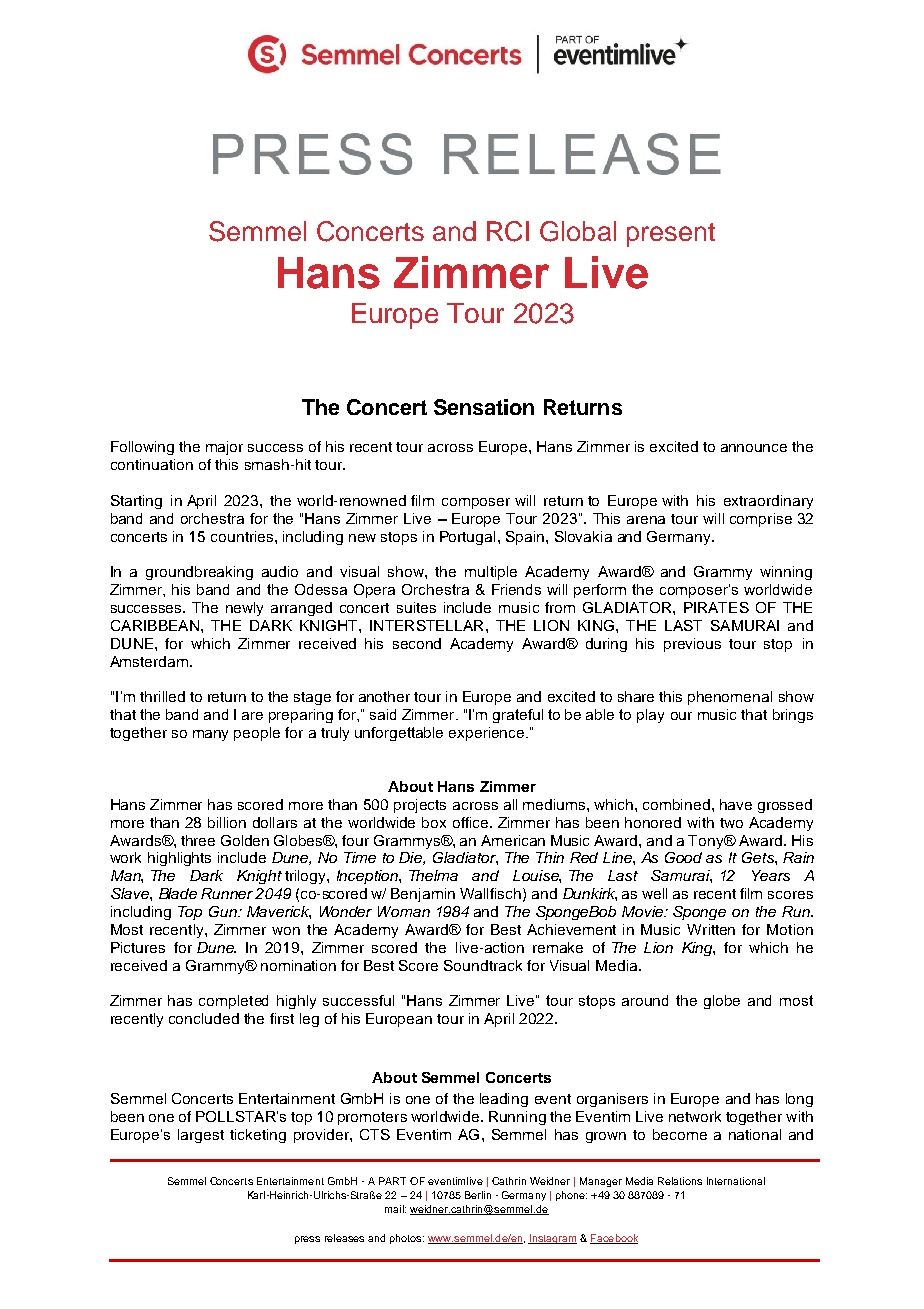  Describe the element at coordinates (716, 607) in the screenshot. I see `PIRATES` at that location.
